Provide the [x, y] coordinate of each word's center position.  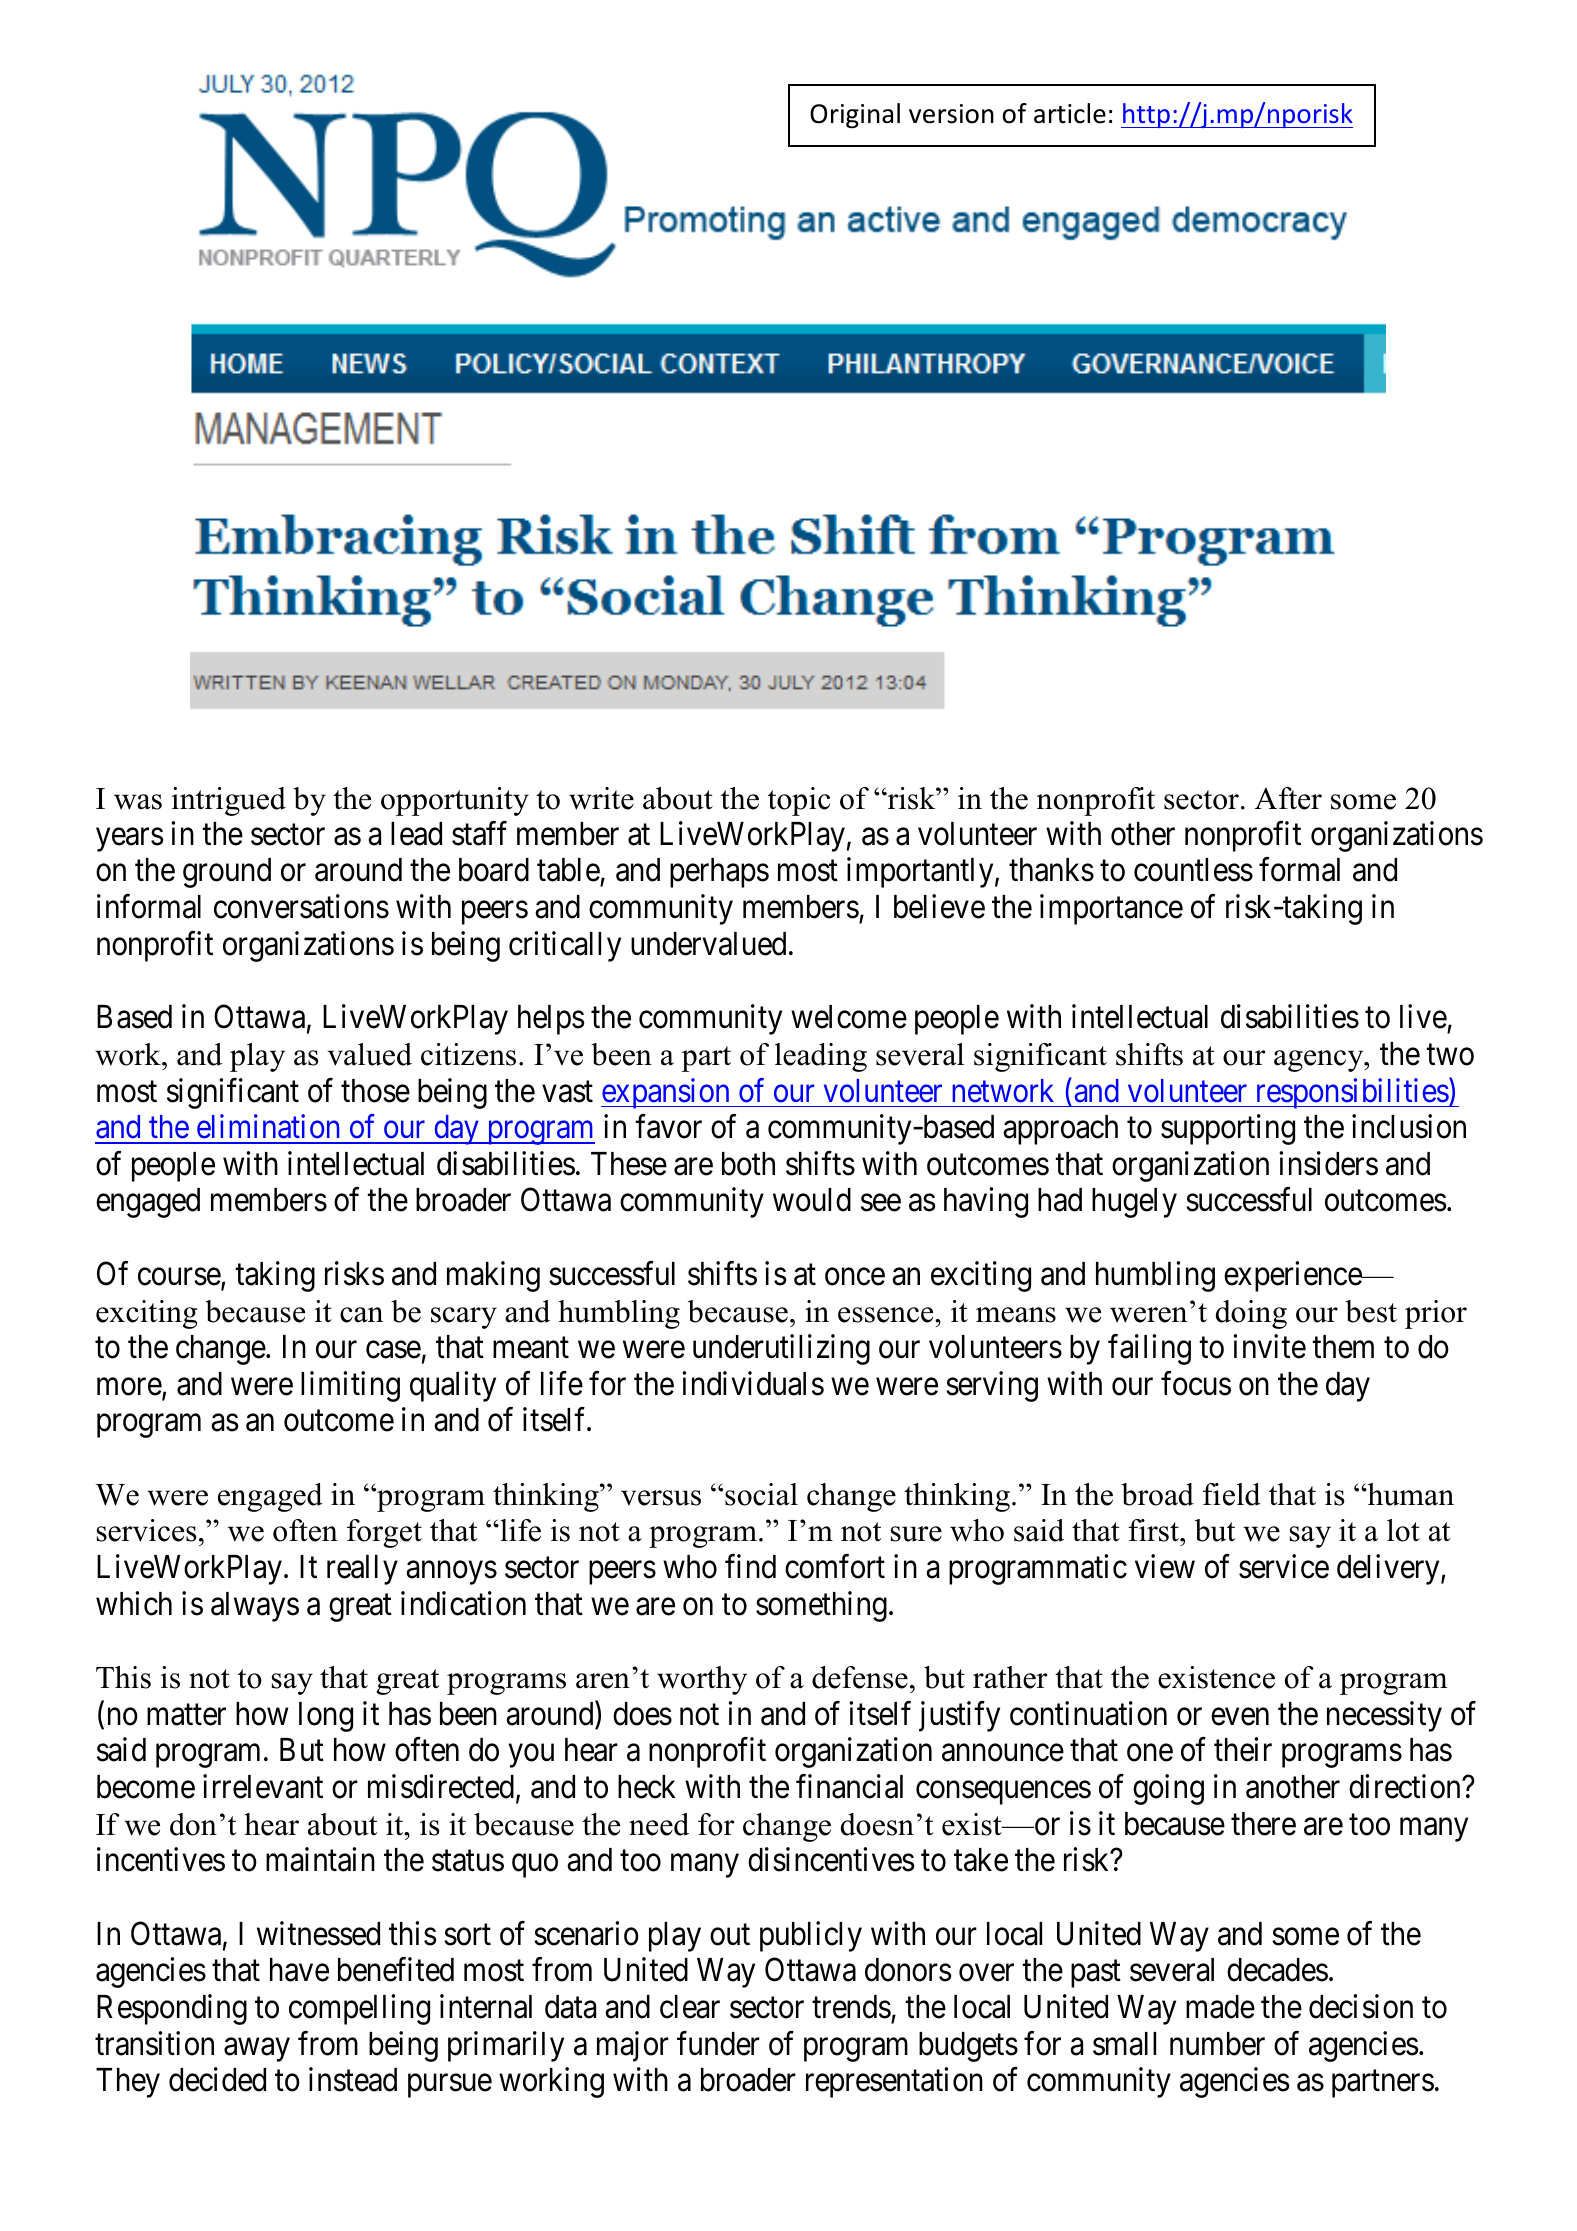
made [1220, 2007]
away [257, 2050]
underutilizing [781, 1349]
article [1070, 113]
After [1288, 798]
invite [1269, 1346]
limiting [350, 1386]
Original [855, 116]
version [951, 114]
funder [718, 2043]
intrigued [229, 801]
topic [799, 801]
